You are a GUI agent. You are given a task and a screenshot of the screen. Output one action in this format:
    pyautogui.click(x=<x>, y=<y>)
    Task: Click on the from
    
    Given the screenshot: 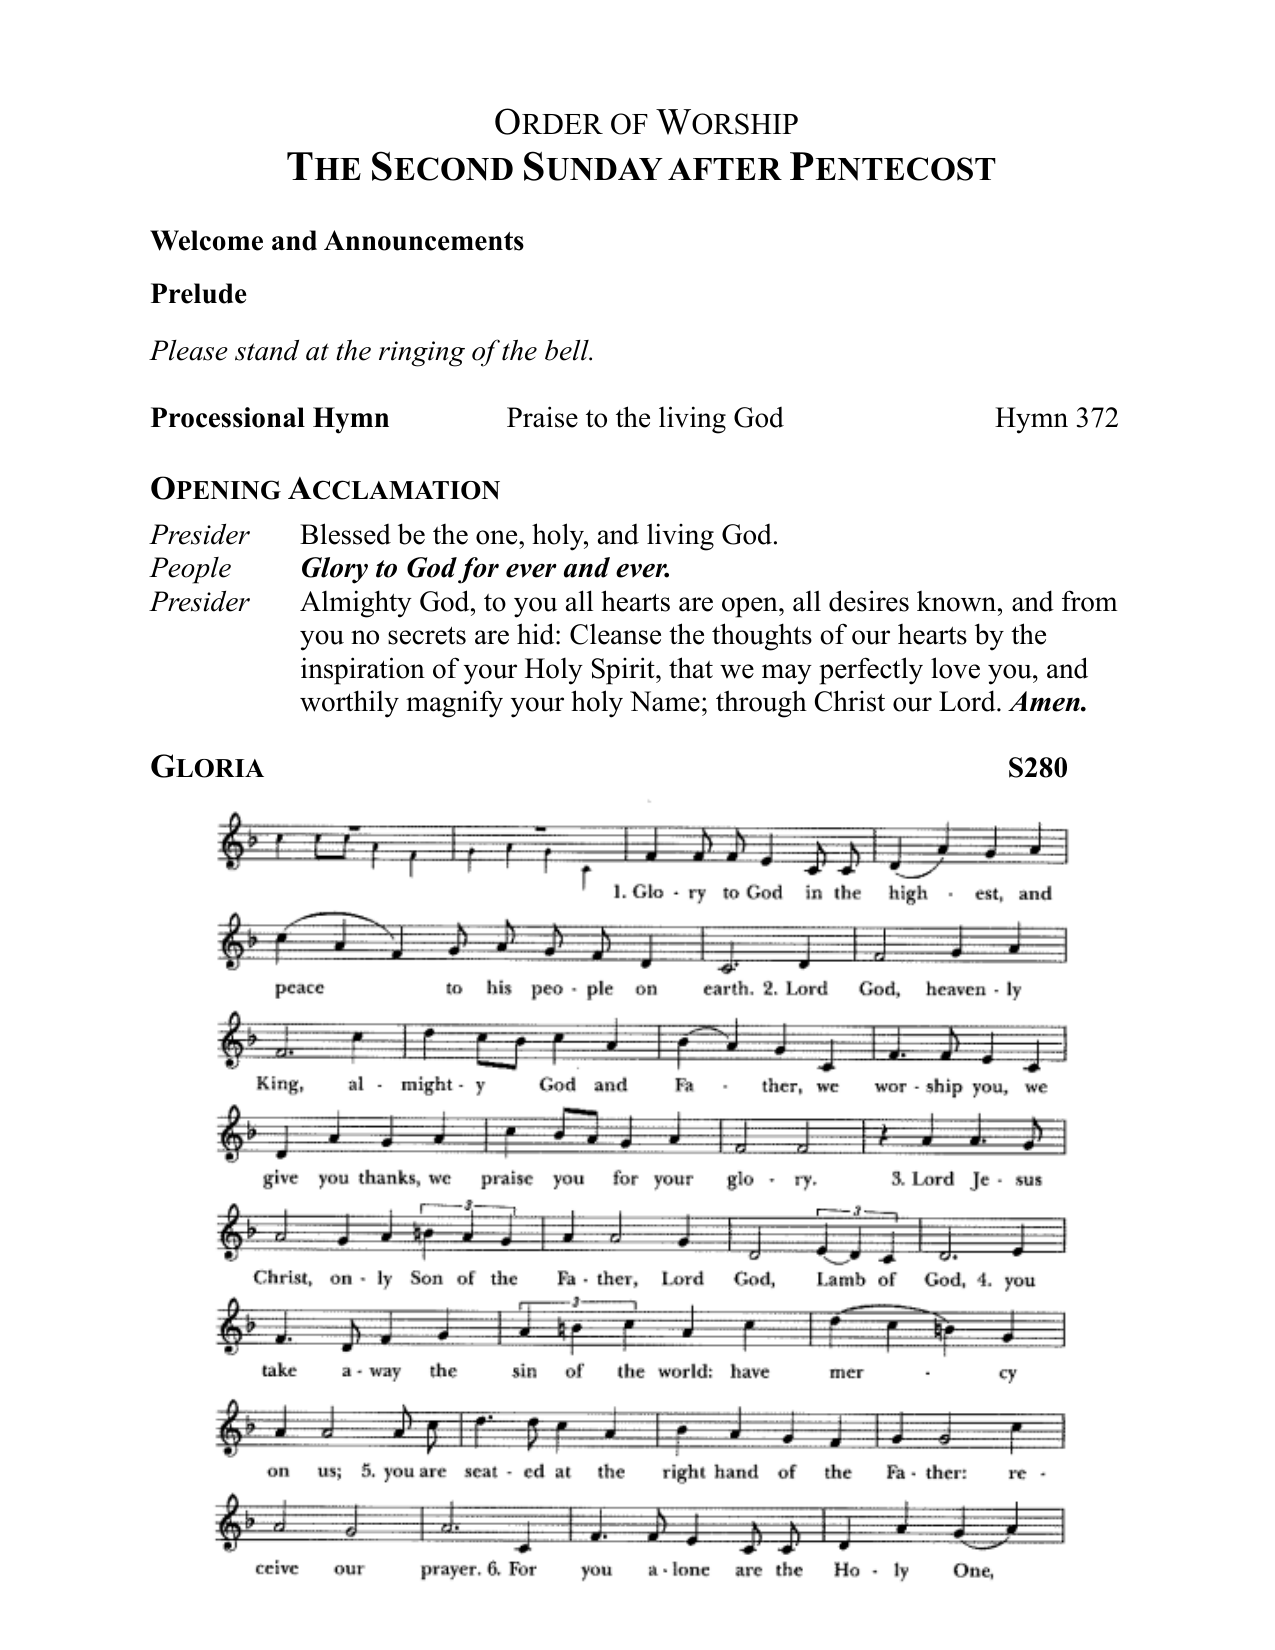 What is the action you would take?
    pyautogui.click(x=1090, y=601)
